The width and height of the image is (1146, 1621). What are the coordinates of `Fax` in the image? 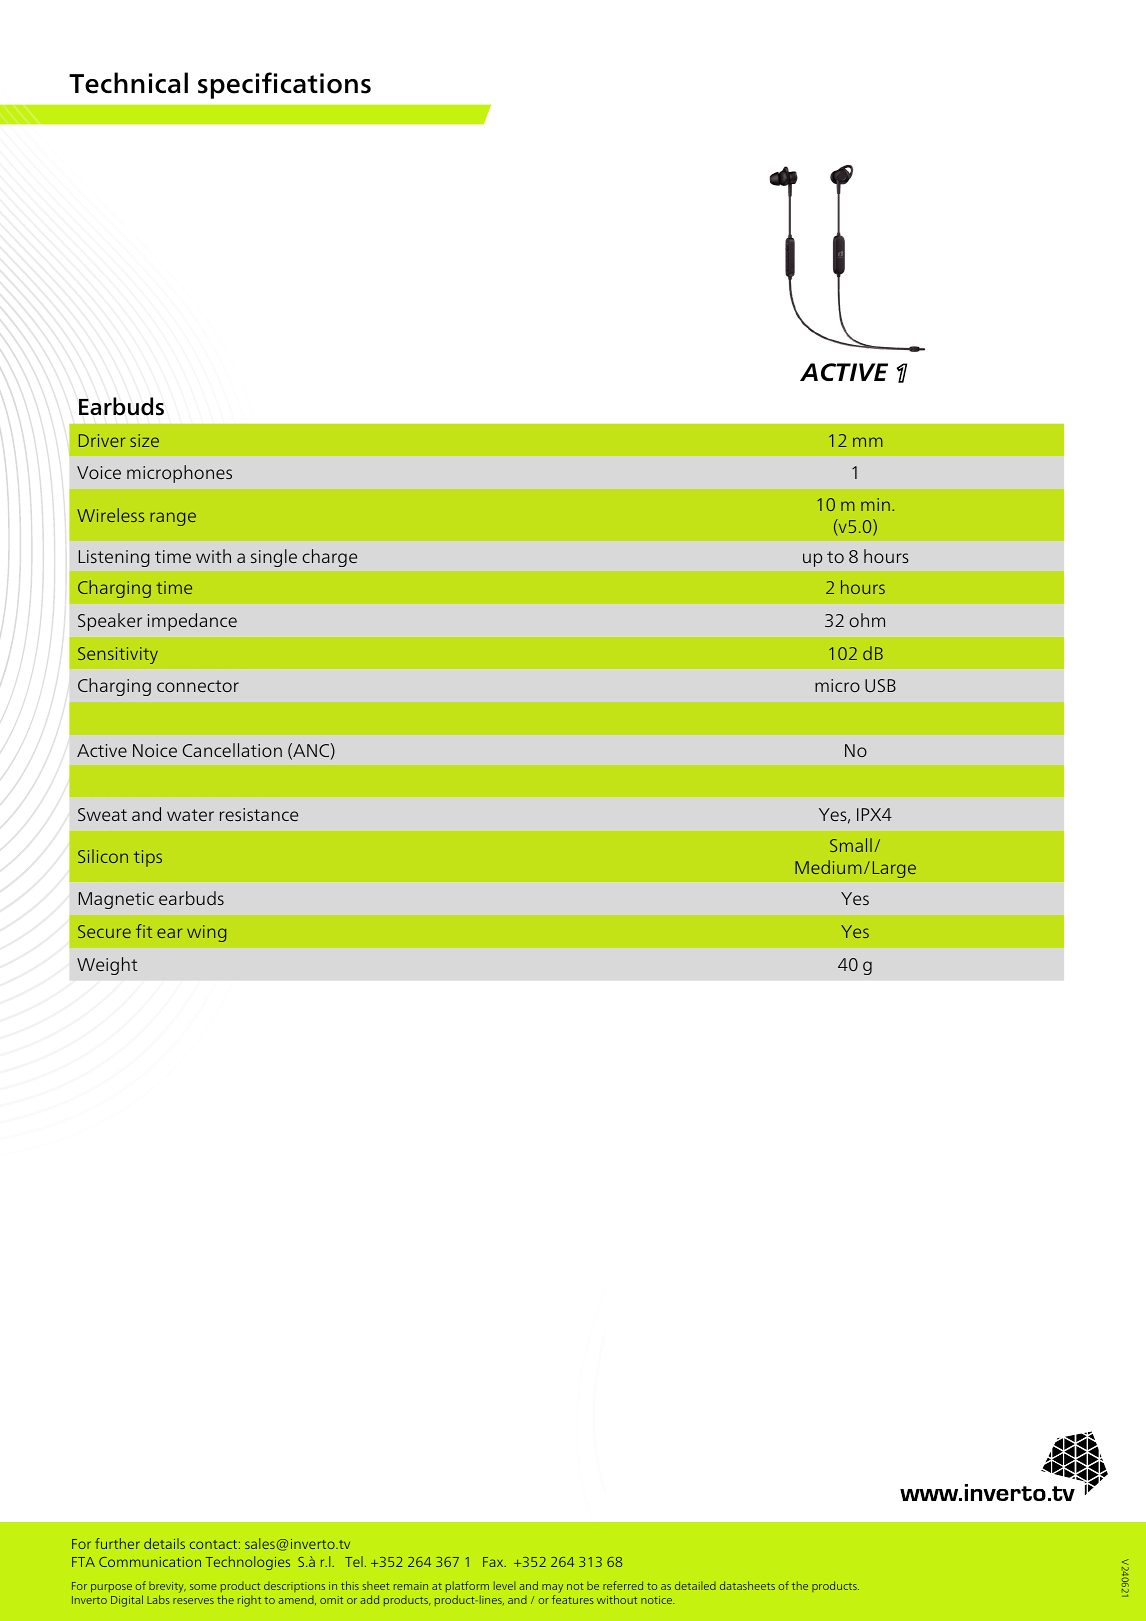 It's located at (494, 1562).
